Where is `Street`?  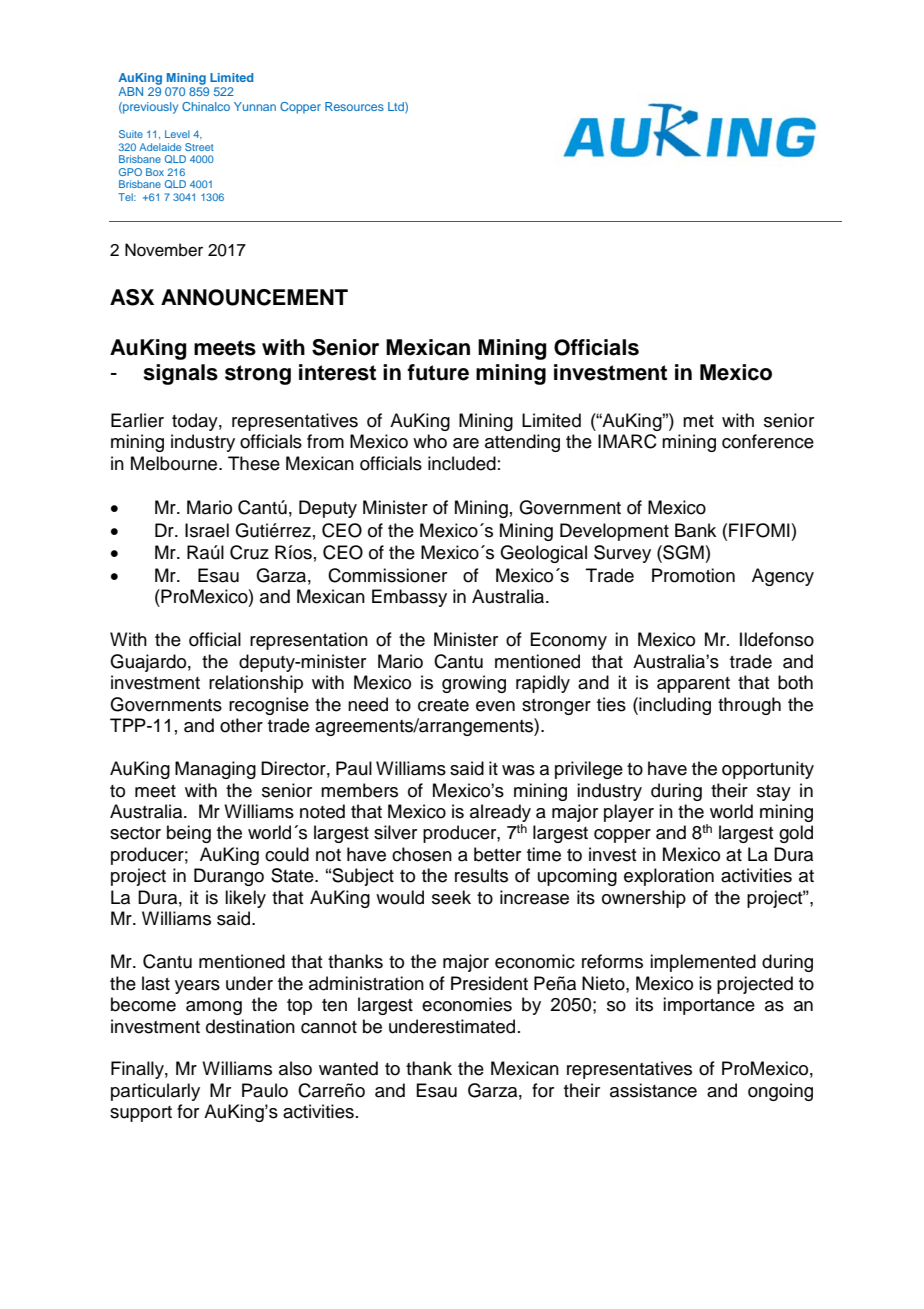 Street is located at coordinates (199, 147).
